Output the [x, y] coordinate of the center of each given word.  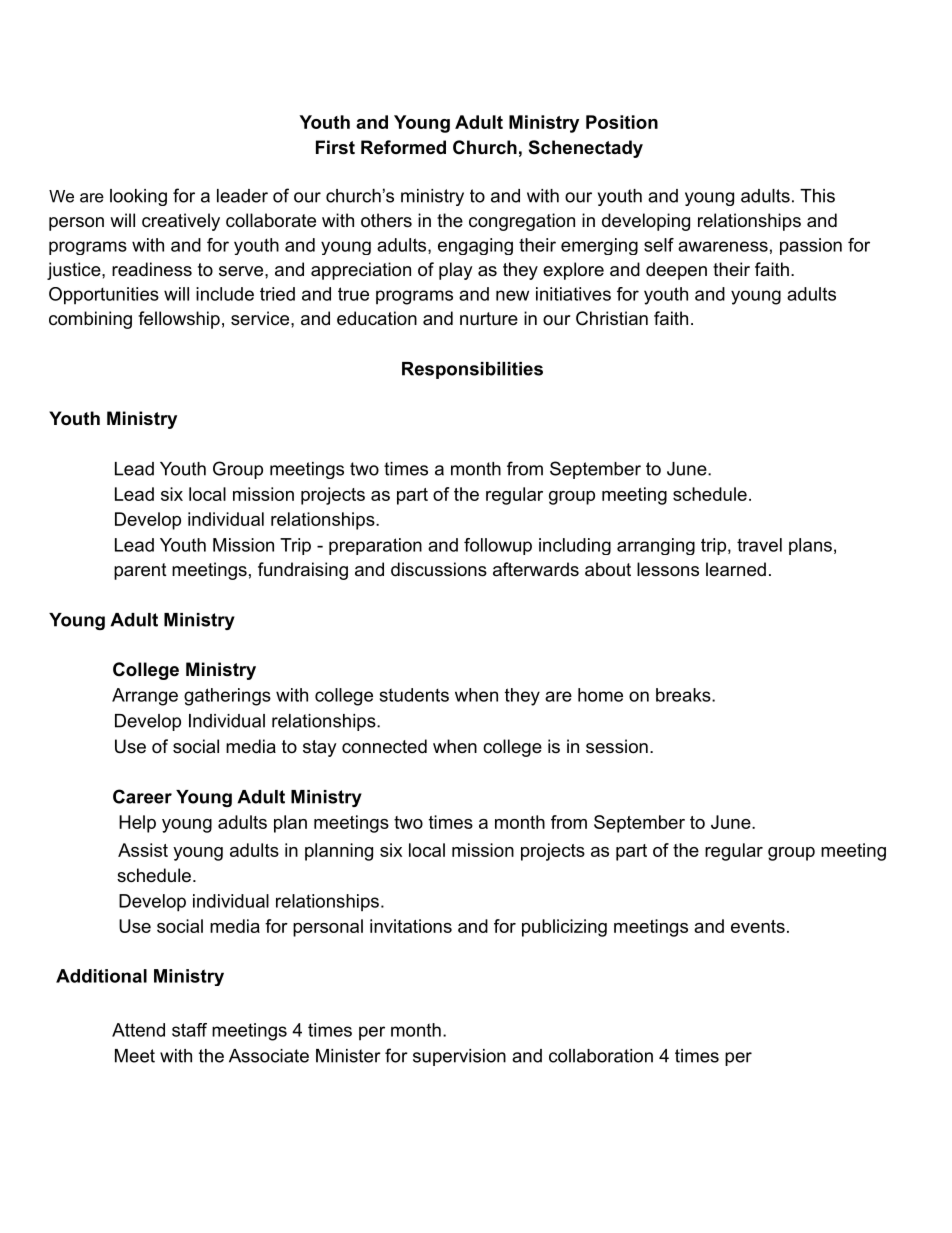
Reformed [403, 147]
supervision [459, 1057]
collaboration [601, 1056]
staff [189, 1030]
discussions [439, 569]
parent [140, 571]
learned [736, 569]
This [817, 196]
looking [138, 197]
